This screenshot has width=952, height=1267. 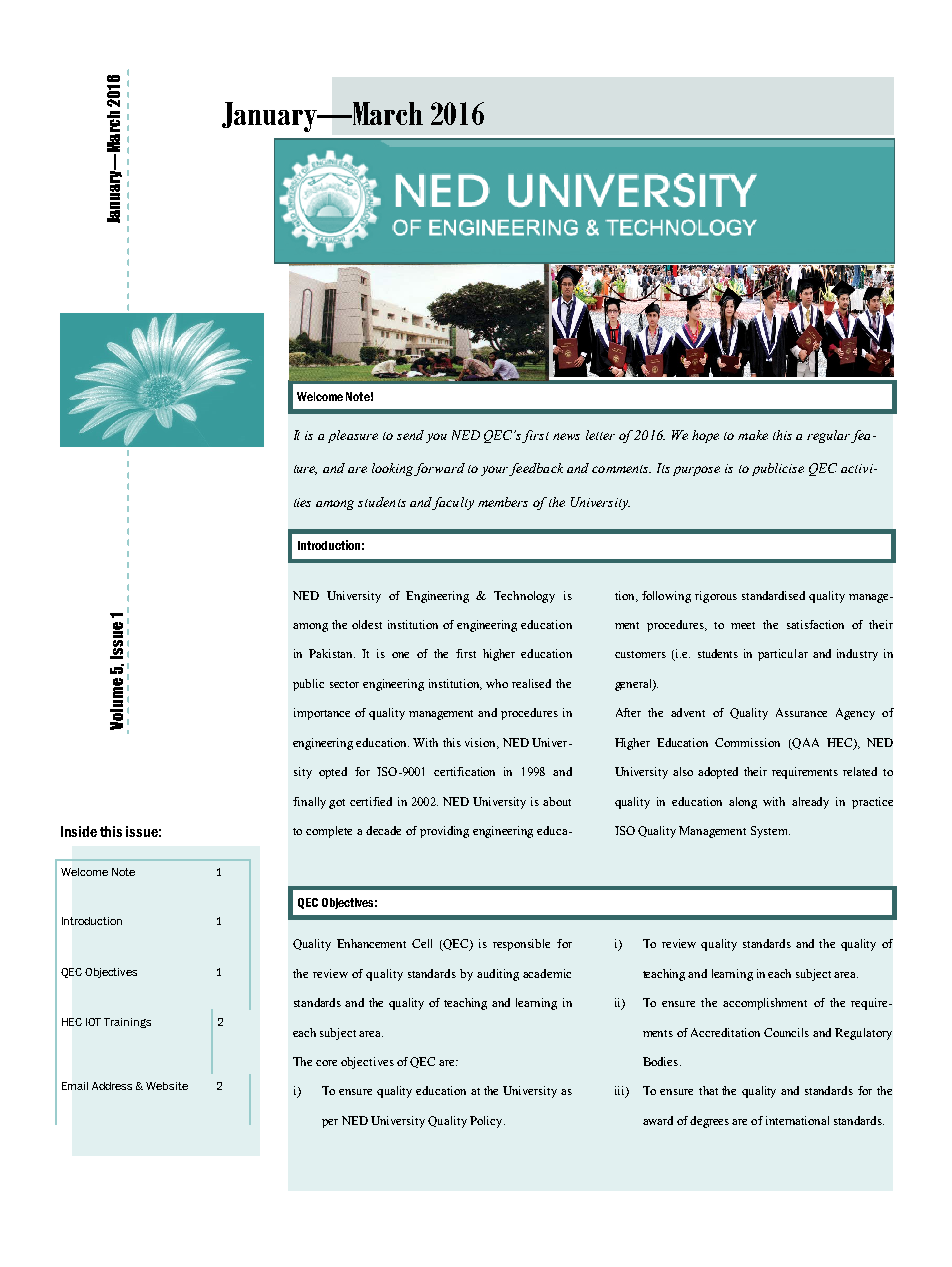 What do you see at coordinates (753, 435) in the screenshot?
I see `make` at bounding box center [753, 435].
